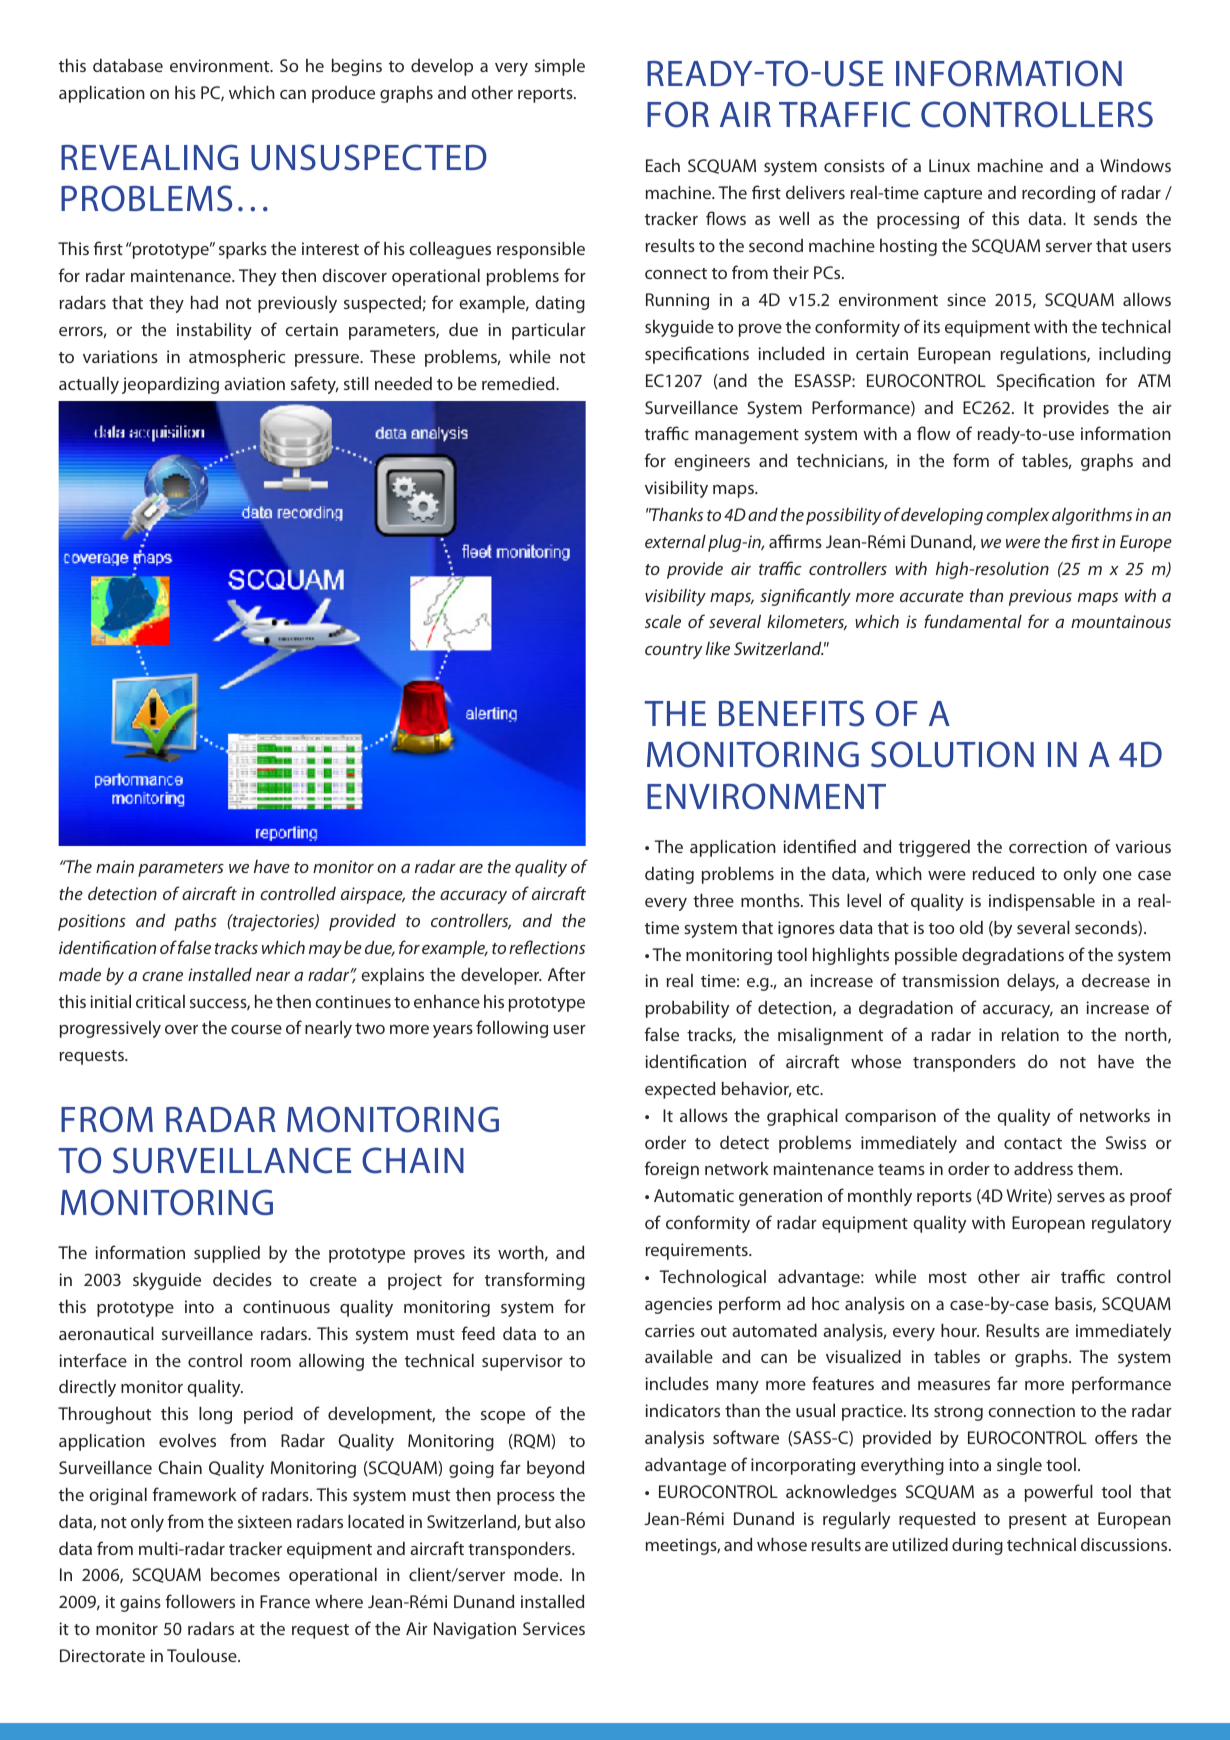 This image has width=1230, height=1740. I want to click on followers, so click(200, 1601).
